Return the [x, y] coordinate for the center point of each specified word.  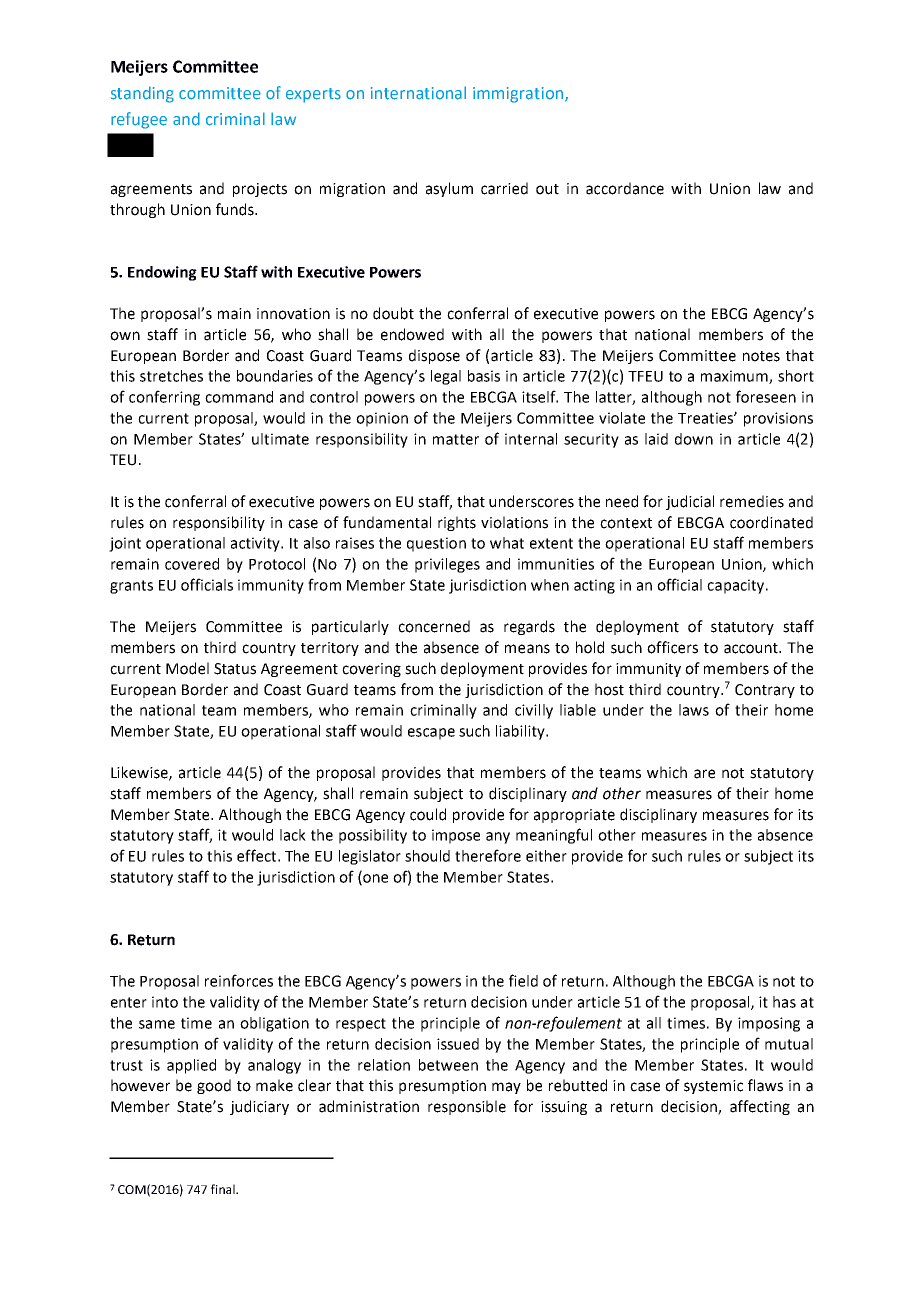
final [224, 1189]
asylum [449, 189]
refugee [139, 120]
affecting [760, 1107]
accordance [625, 188]
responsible [467, 1107]
